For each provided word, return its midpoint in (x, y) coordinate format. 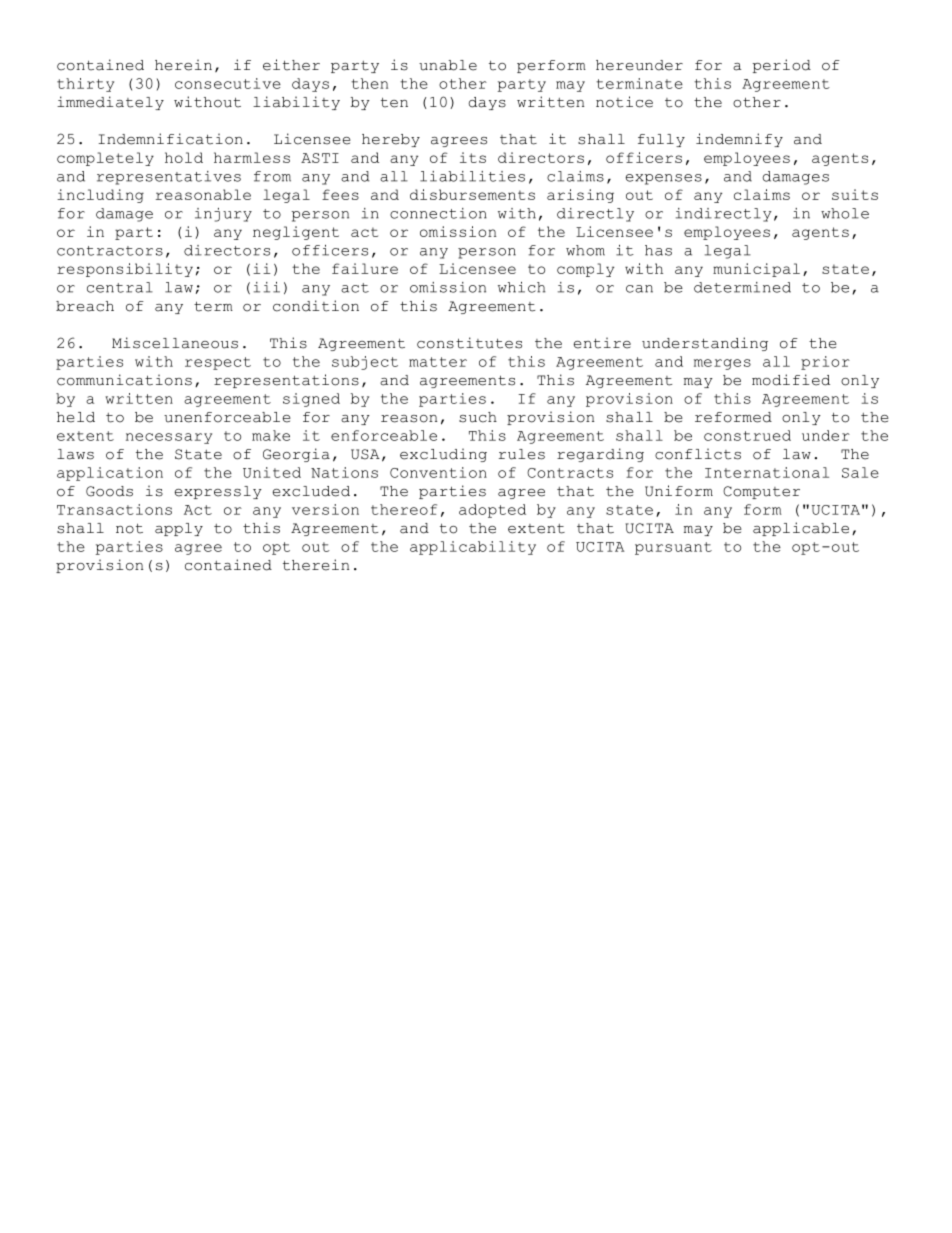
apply (179, 529)
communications (124, 380)
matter (438, 362)
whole (845, 213)
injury (223, 215)
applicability (473, 548)
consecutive (228, 83)
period (781, 66)
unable (448, 65)
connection (438, 213)
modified (791, 380)
